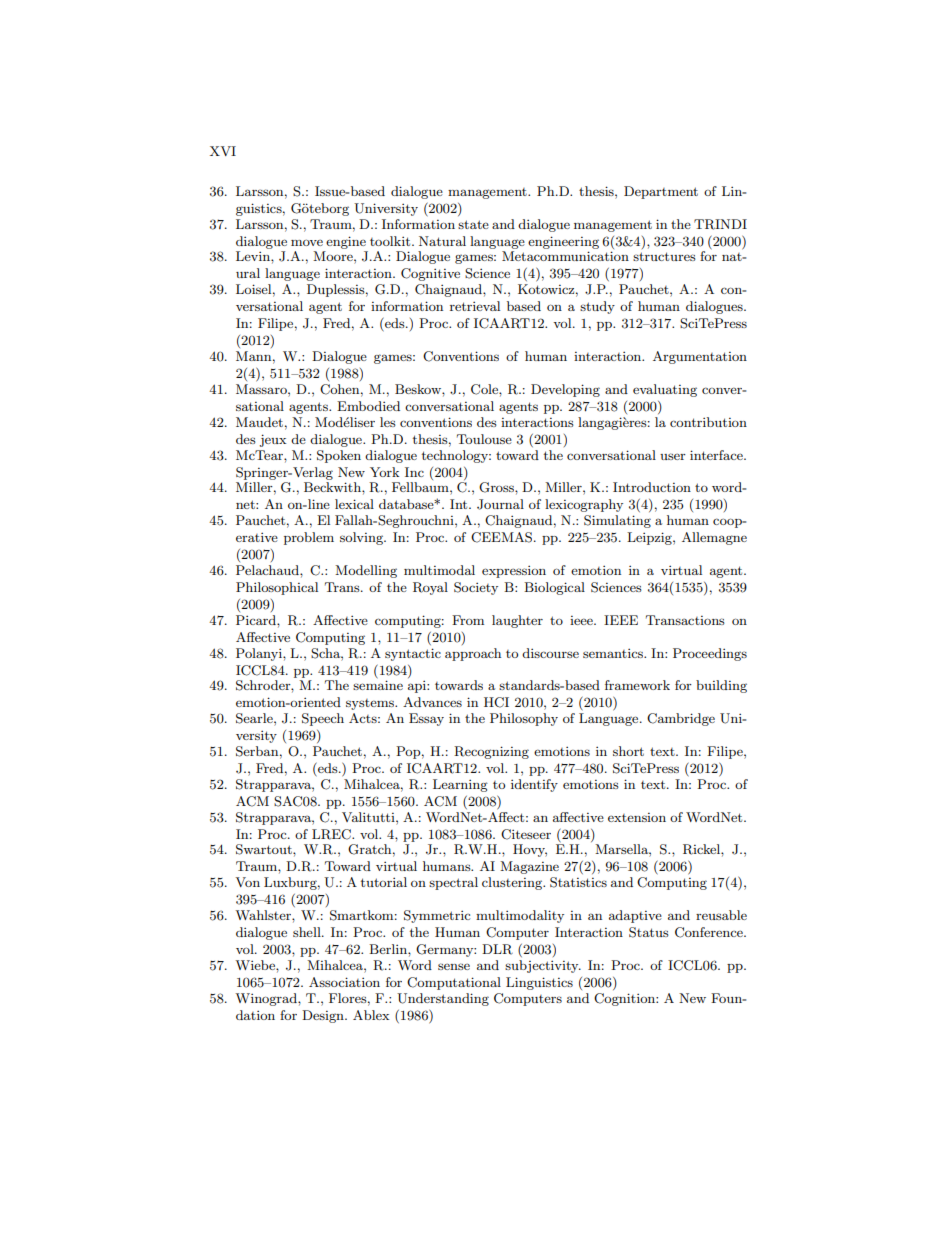 This image has height=1233, width=952. What do you see at coordinates (473, 224) in the image?
I see `state` at bounding box center [473, 224].
